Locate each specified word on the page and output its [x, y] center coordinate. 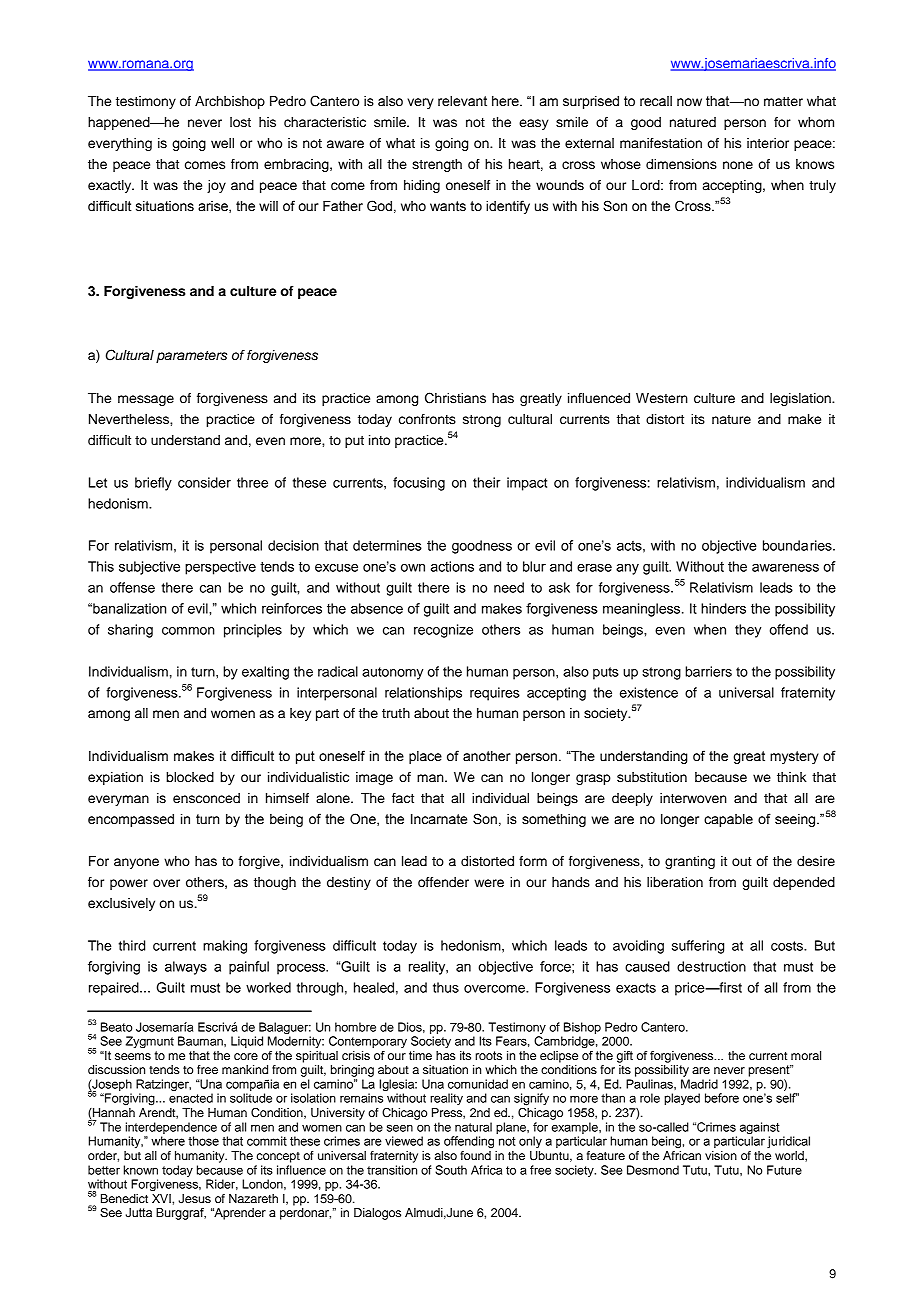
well [222, 143]
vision [721, 1155]
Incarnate [439, 819]
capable [728, 820]
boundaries [798, 545]
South [451, 1170]
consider [204, 482]
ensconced [206, 798]
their [486, 482]
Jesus [195, 1199]
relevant [462, 101]
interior [768, 143]
